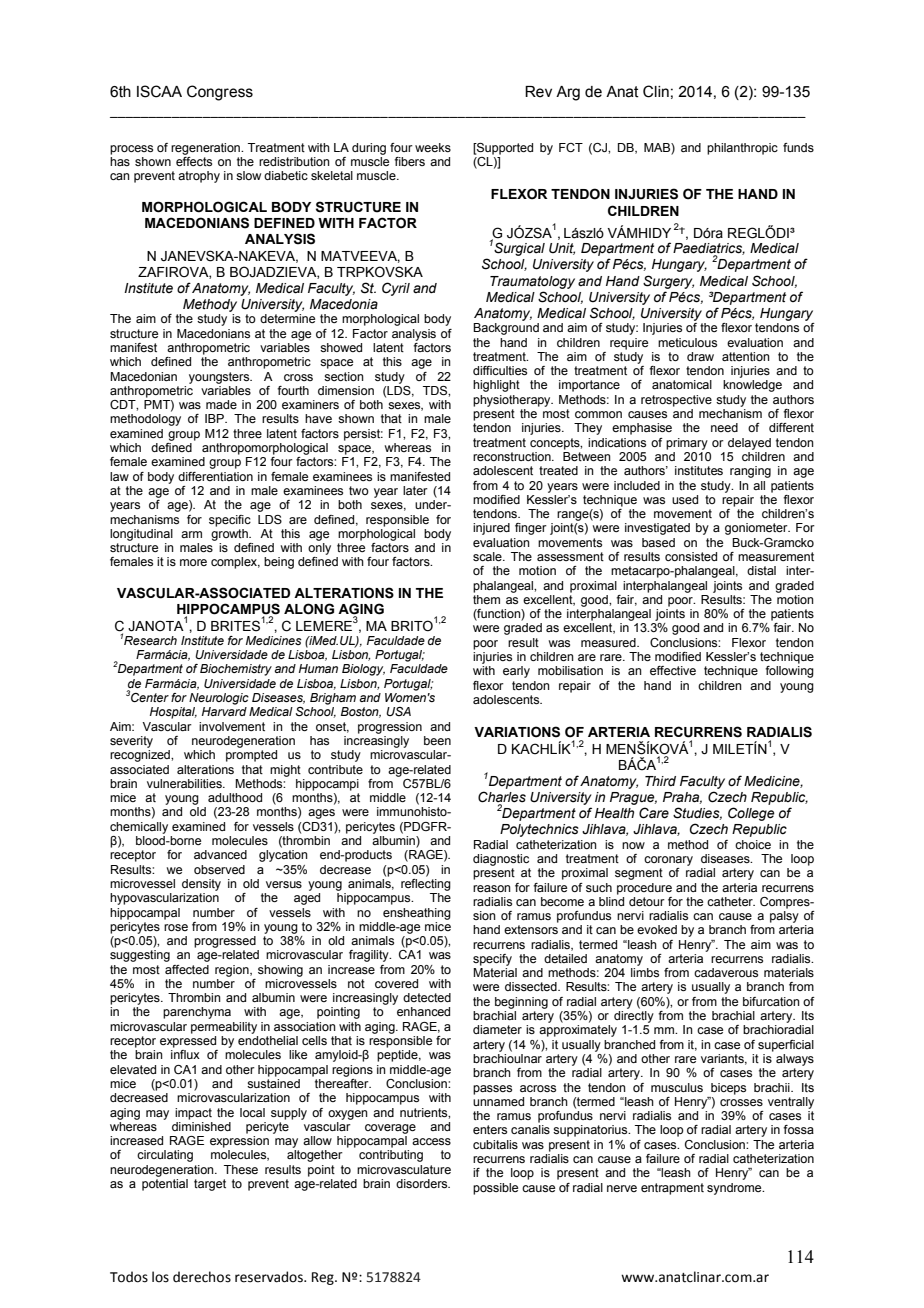 This screenshot has width=924, height=1308. I want to click on reflecting, so click(426, 883).
